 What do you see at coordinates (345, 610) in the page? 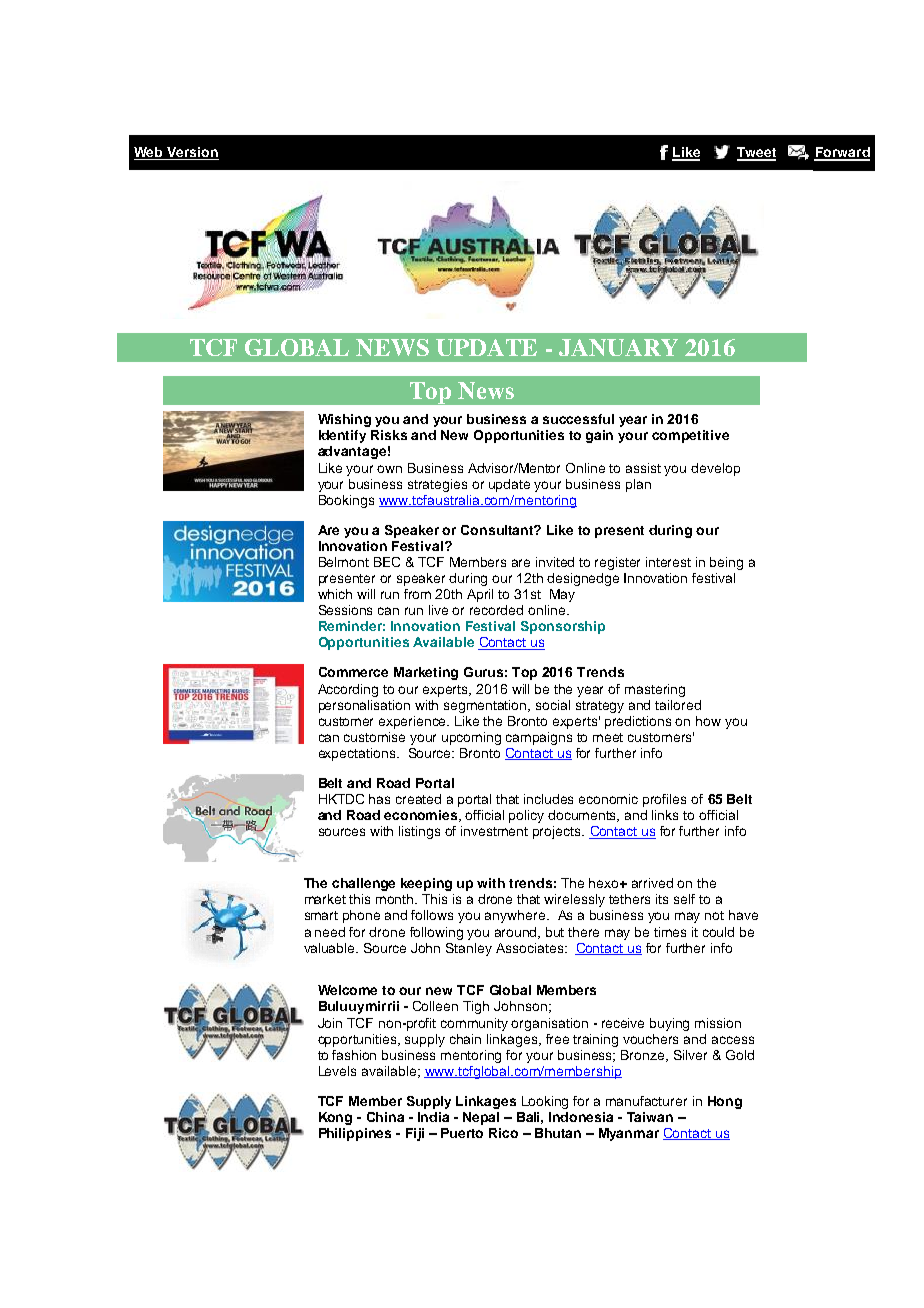
I see `Sessions` at bounding box center [345, 610].
